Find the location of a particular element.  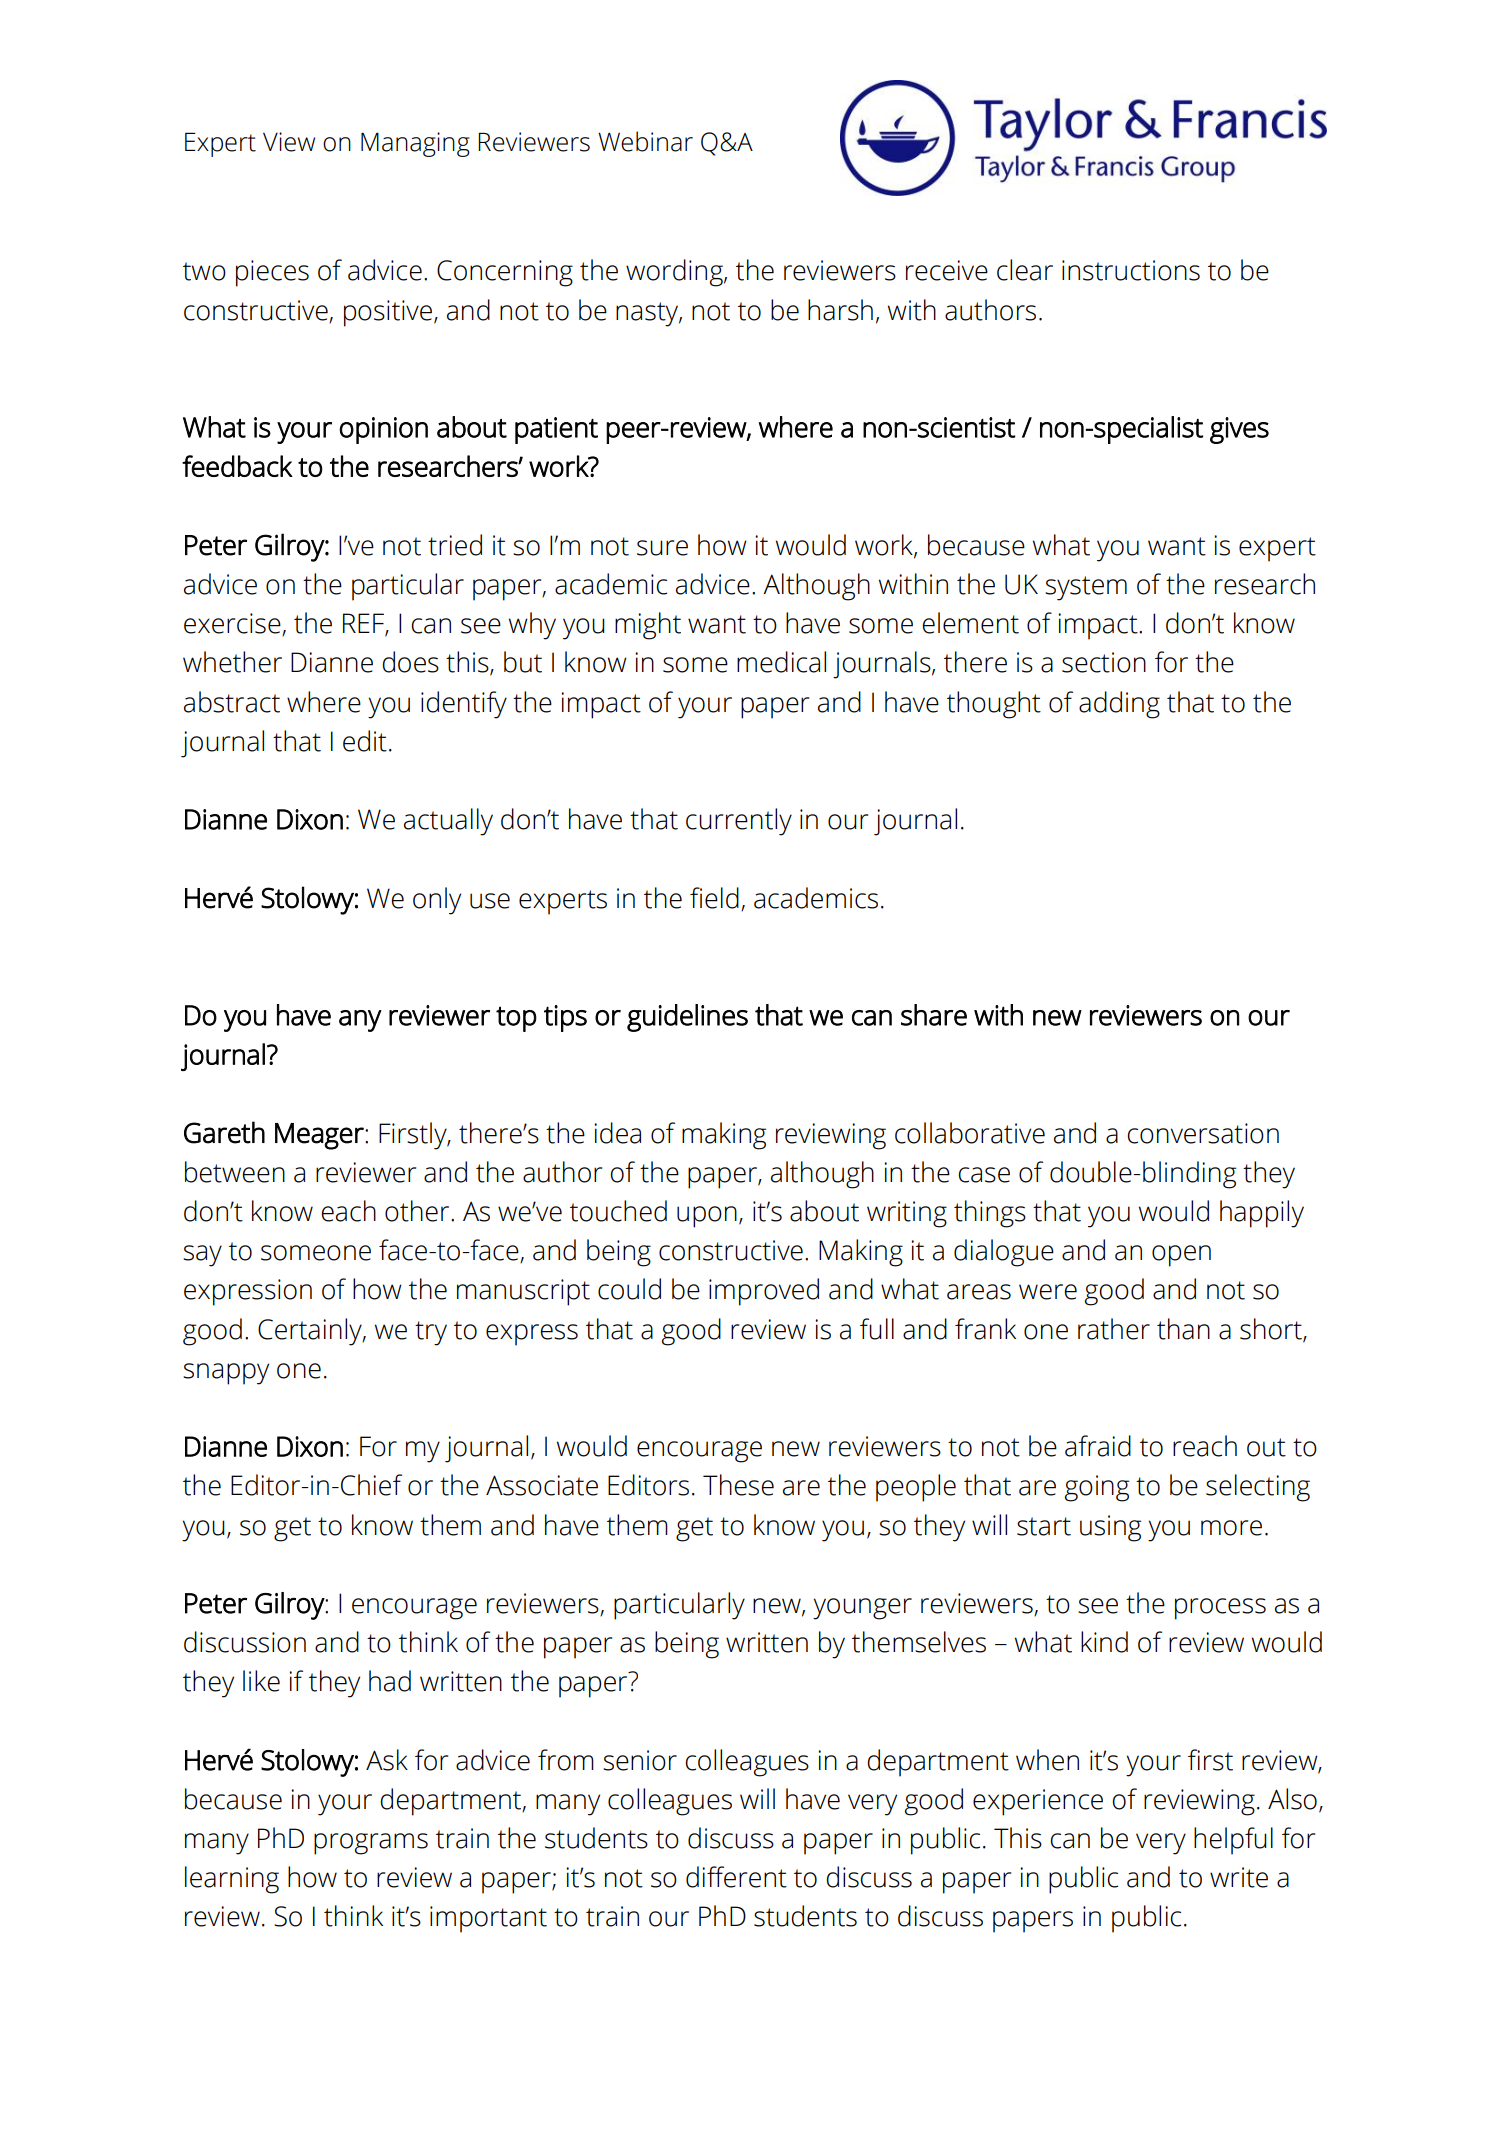

Managing is located at coordinates (415, 144).
